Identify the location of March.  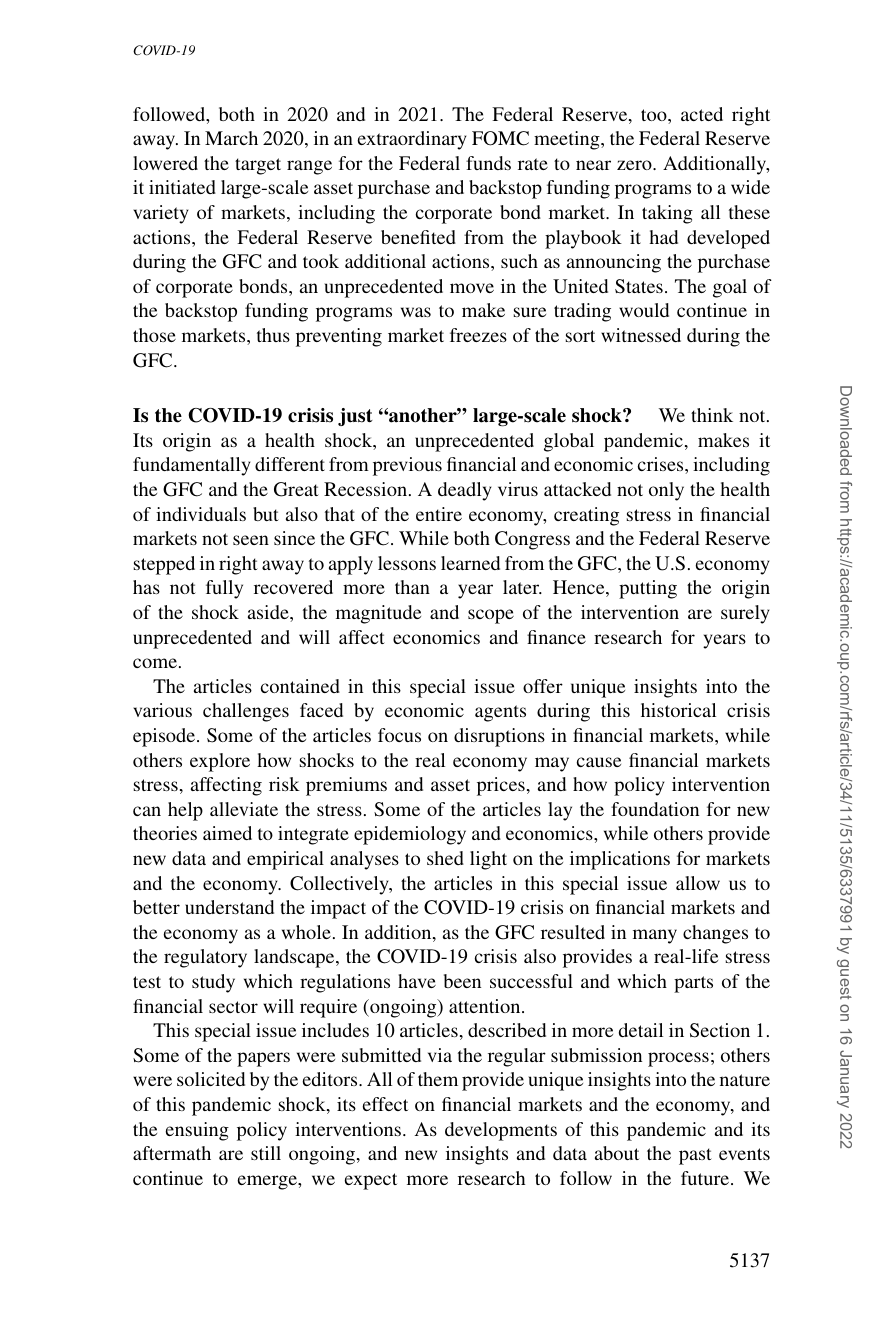
(231, 138).
